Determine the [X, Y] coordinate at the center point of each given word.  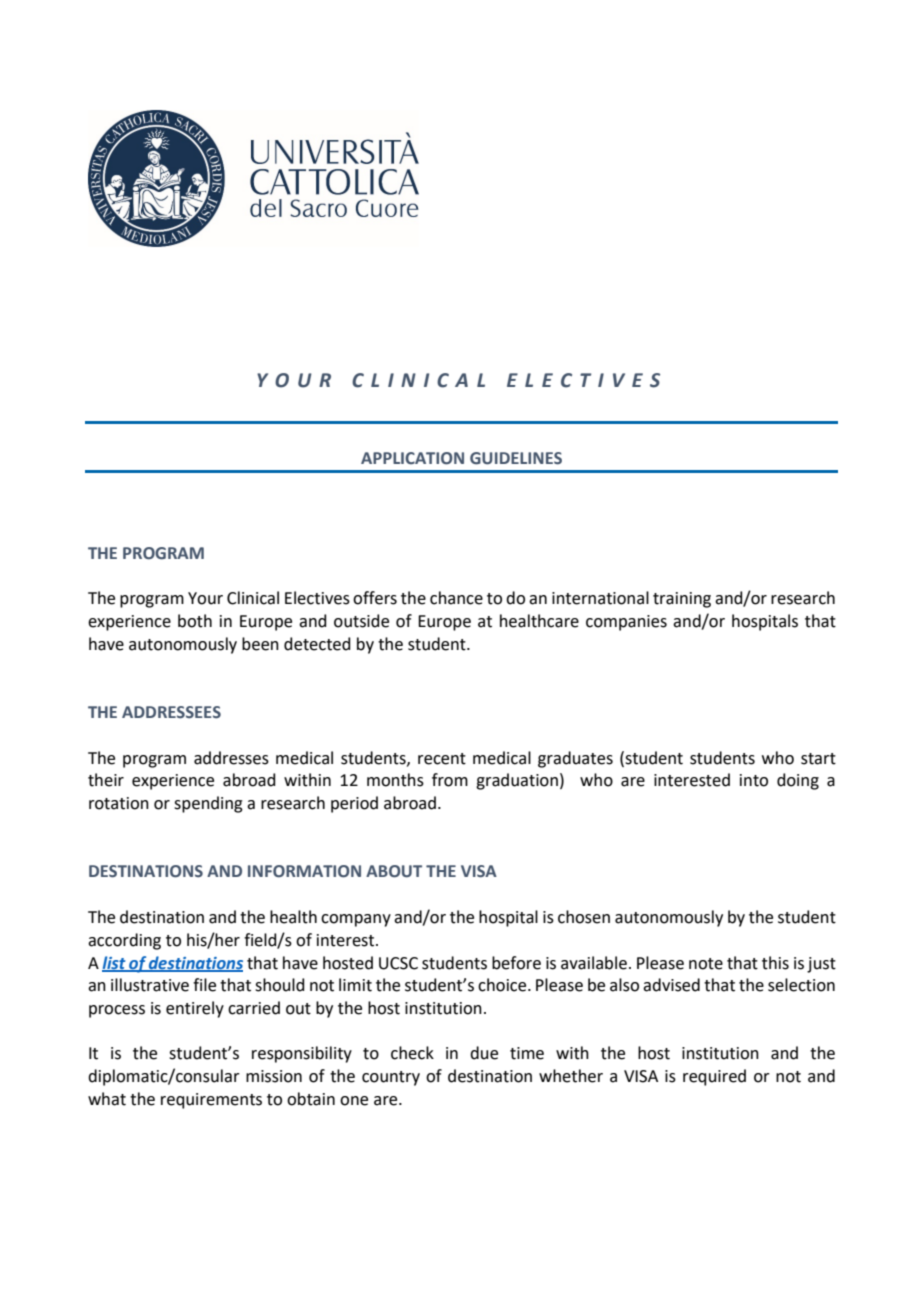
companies [626, 623]
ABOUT [394, 871]
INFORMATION [304, 871]
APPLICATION [412, 458]
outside [361, 621]
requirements [211, 1101]
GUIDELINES [516, 458]
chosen [584, 917]
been [260, 644]
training [682, 600]
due [484, 1053]
